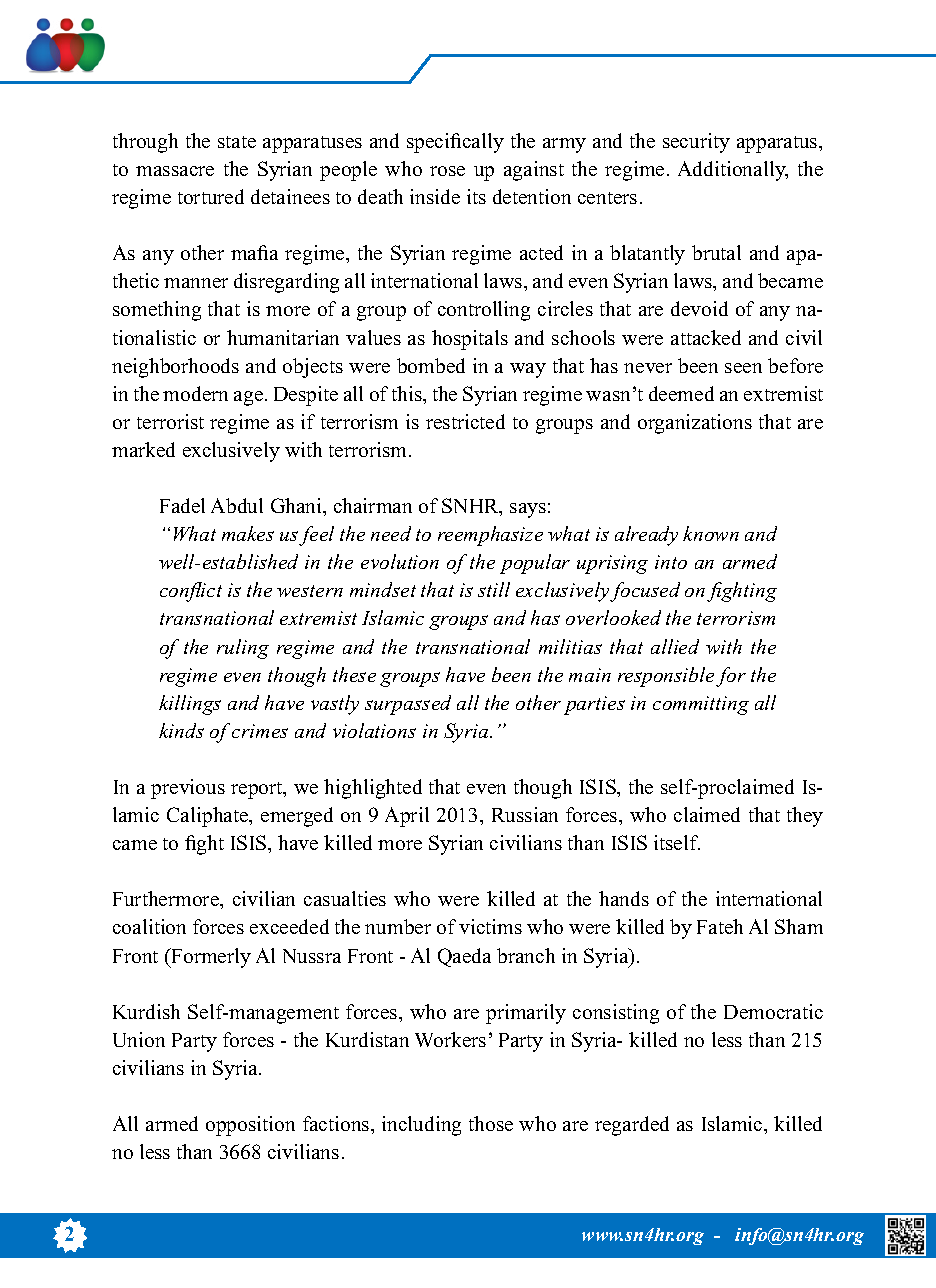 The image size is (936, 1288). I want to click on ruling, so click(243, 649).
